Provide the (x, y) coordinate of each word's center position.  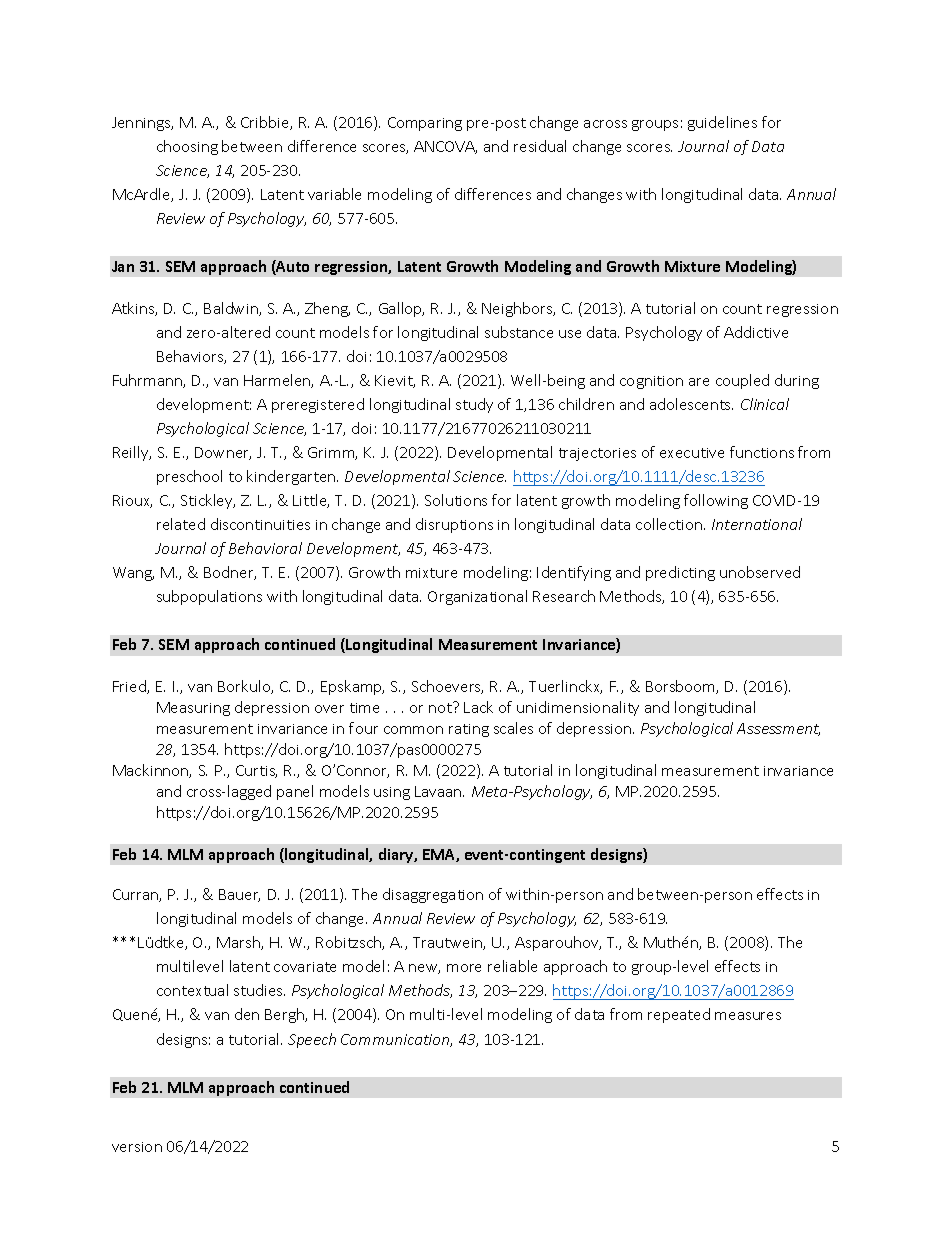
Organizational (477, 597)
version (137, 1147)
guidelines (722, 123)
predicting (680, 573)
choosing (187, 147)
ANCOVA (445, 147)
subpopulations (209, 597)
